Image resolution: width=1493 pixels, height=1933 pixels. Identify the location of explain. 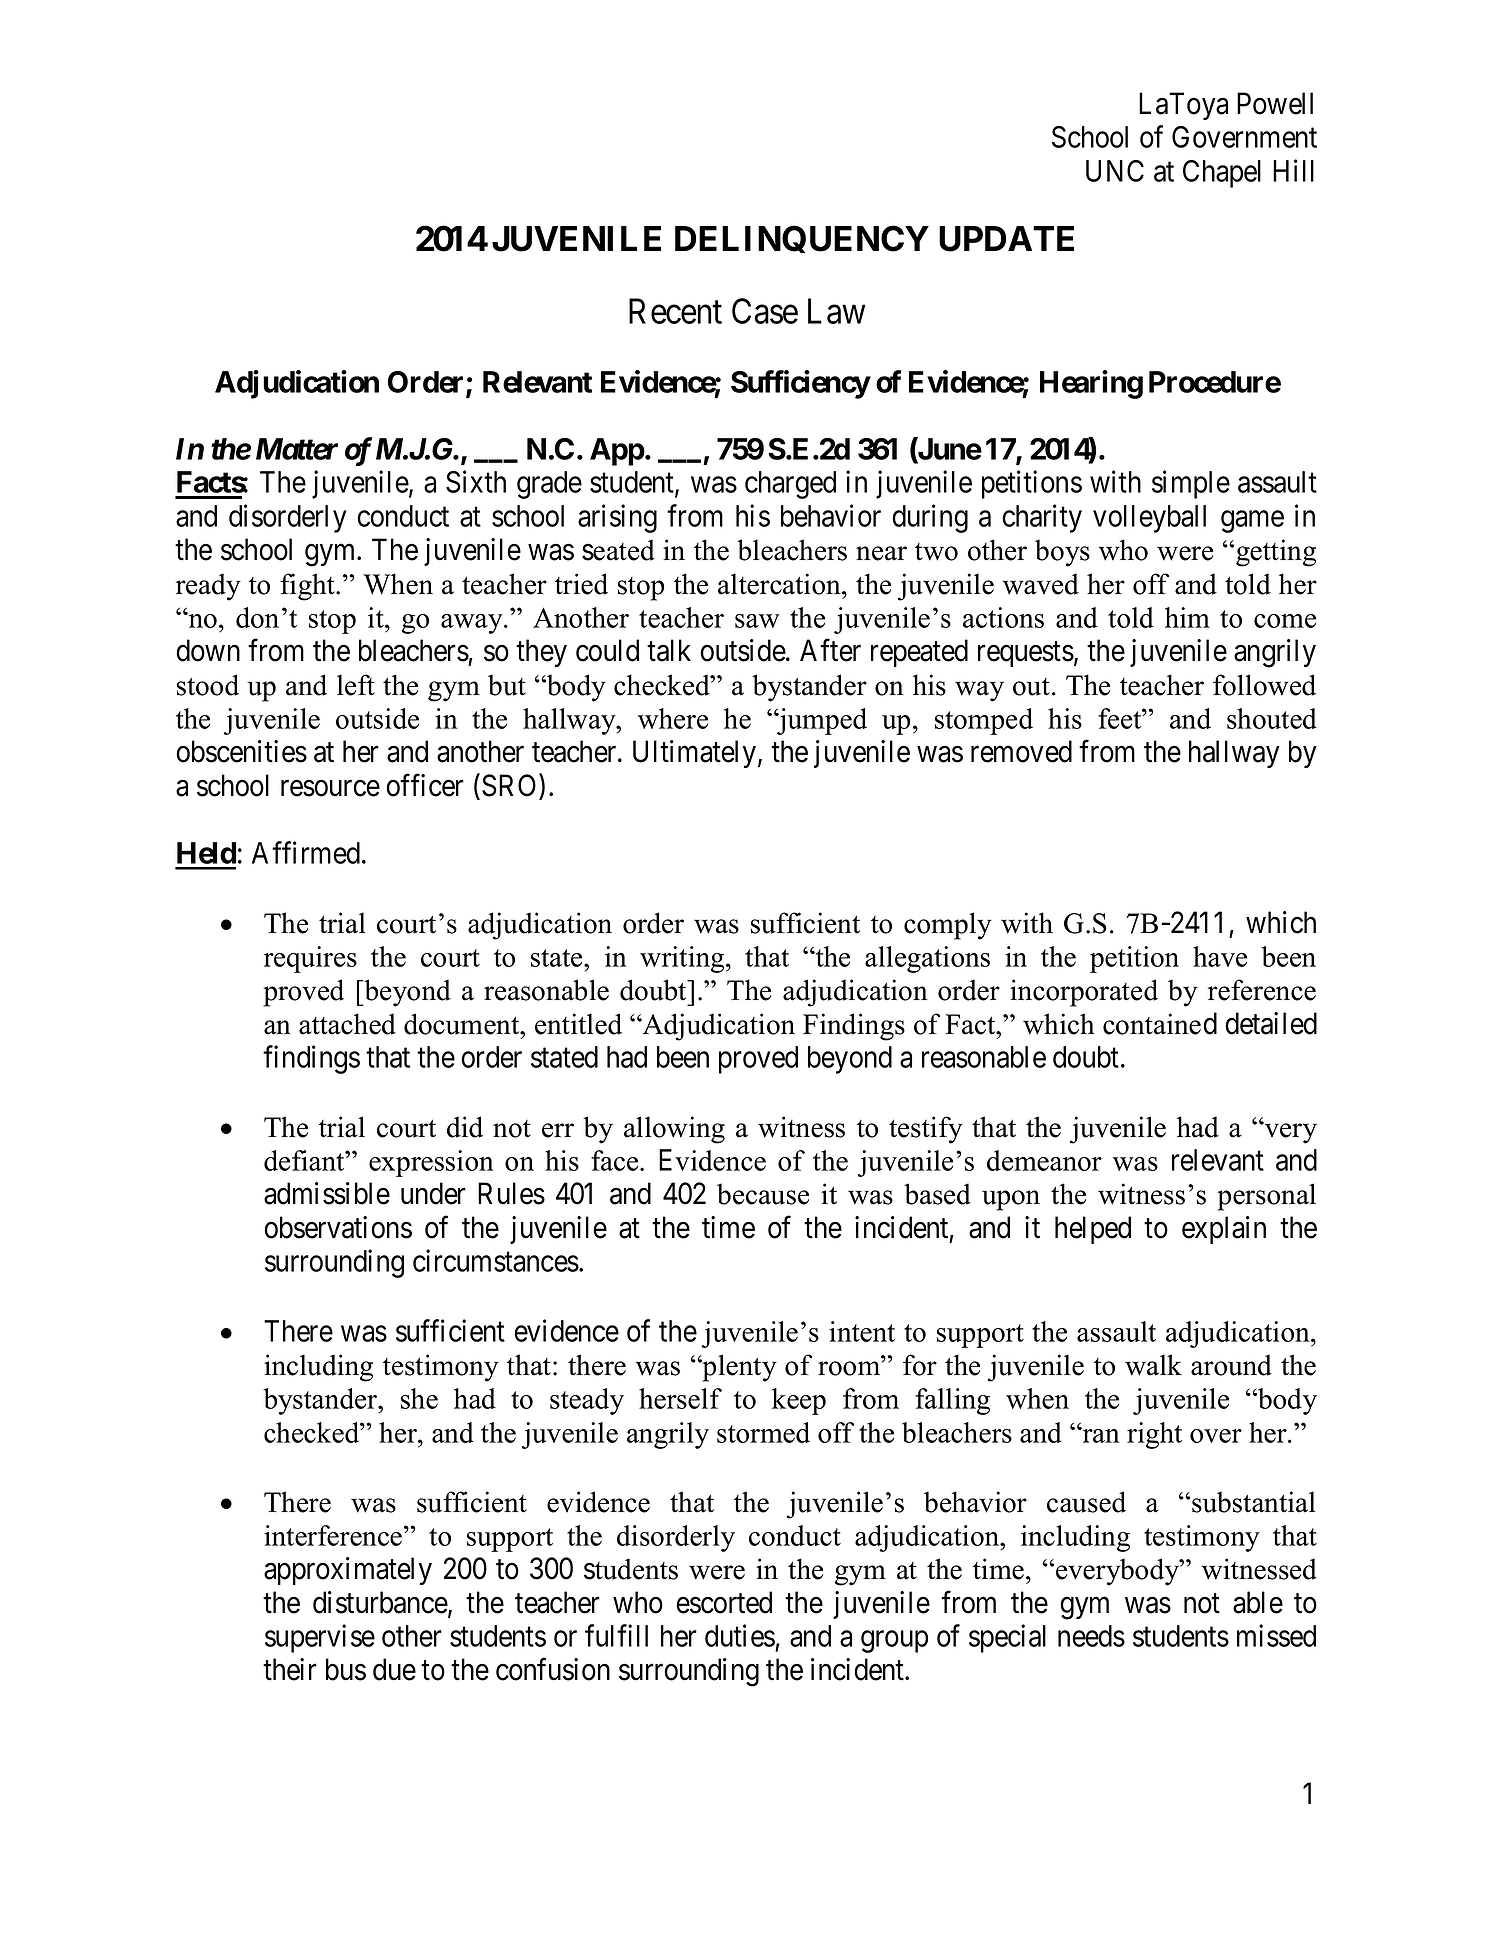
(1224, 1230).
